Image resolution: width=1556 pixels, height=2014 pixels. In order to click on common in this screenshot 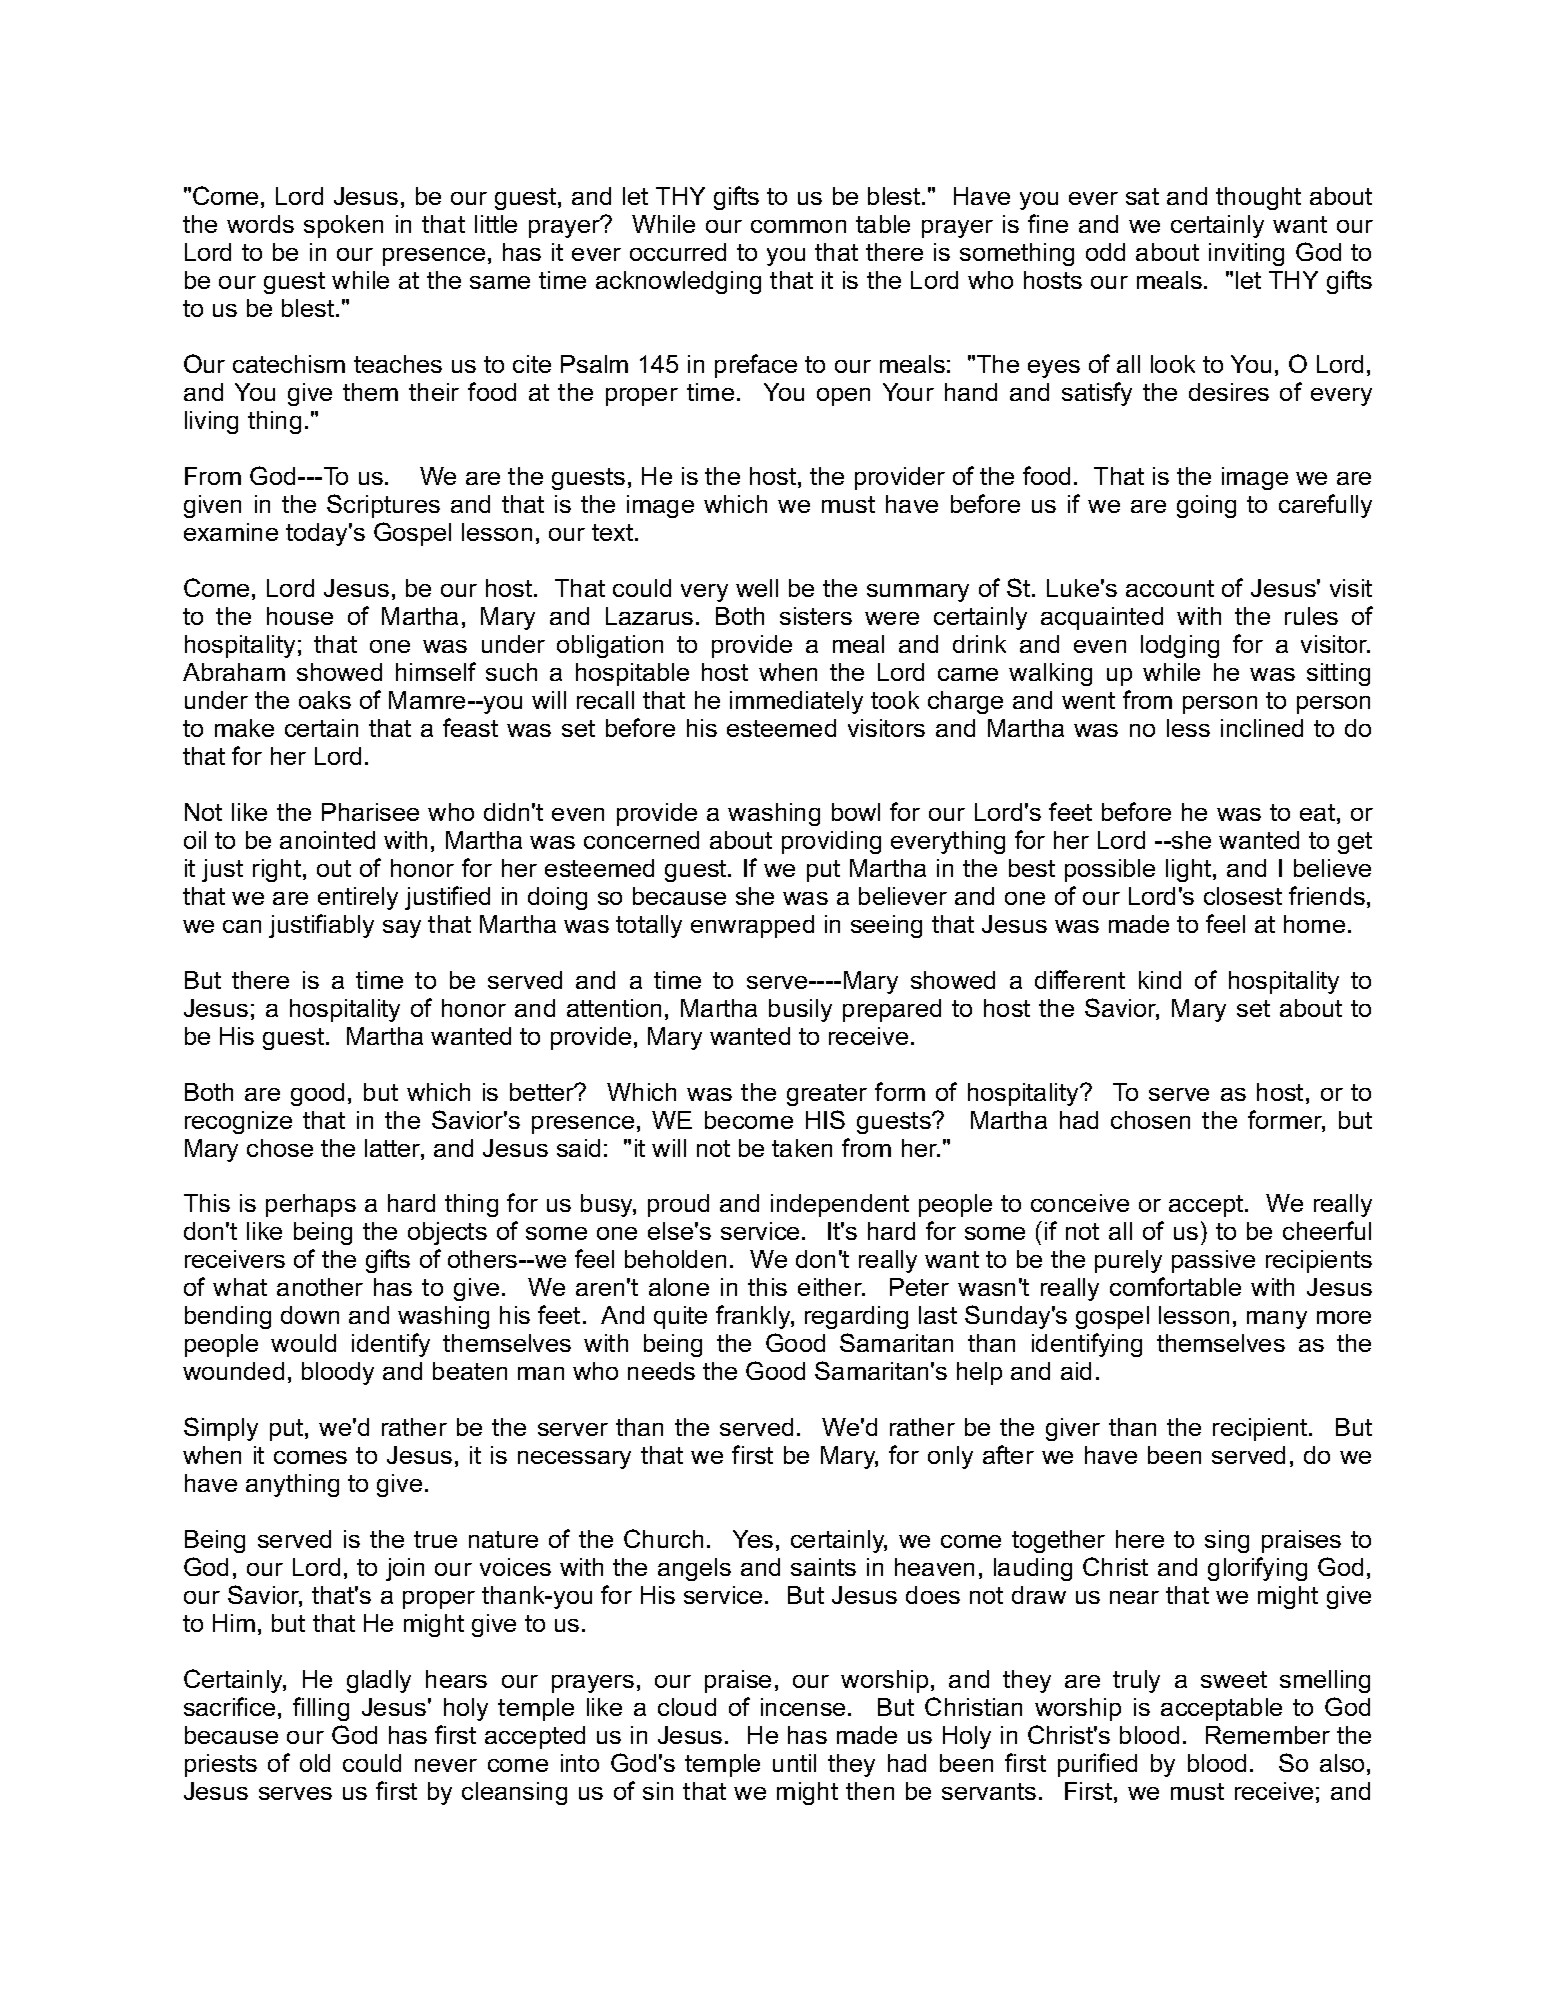, I will do `click(798, 226)`.
